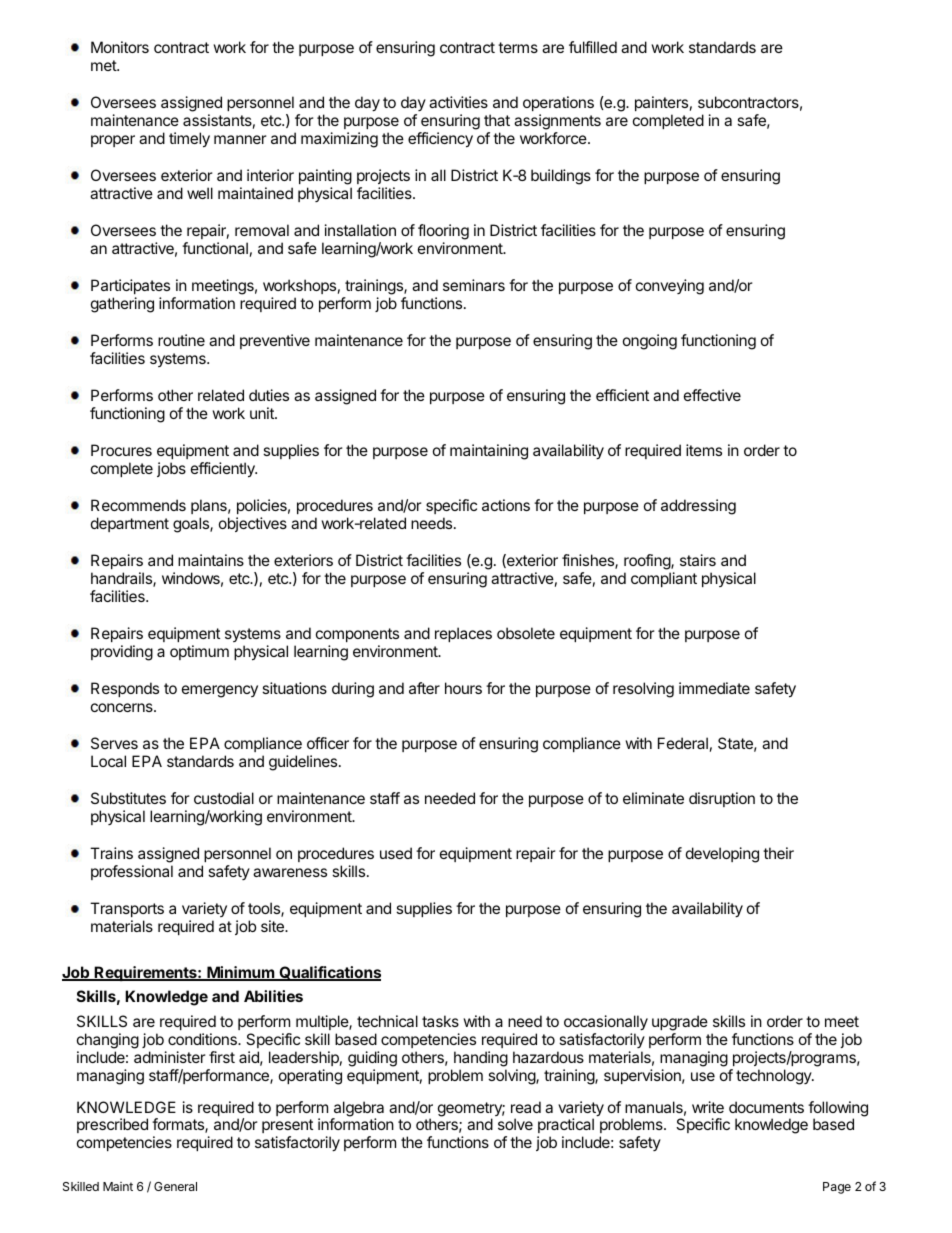  What do you see at coordinates (722, 855) in the document?
I see `developing` at bounding box center [722, 855].
